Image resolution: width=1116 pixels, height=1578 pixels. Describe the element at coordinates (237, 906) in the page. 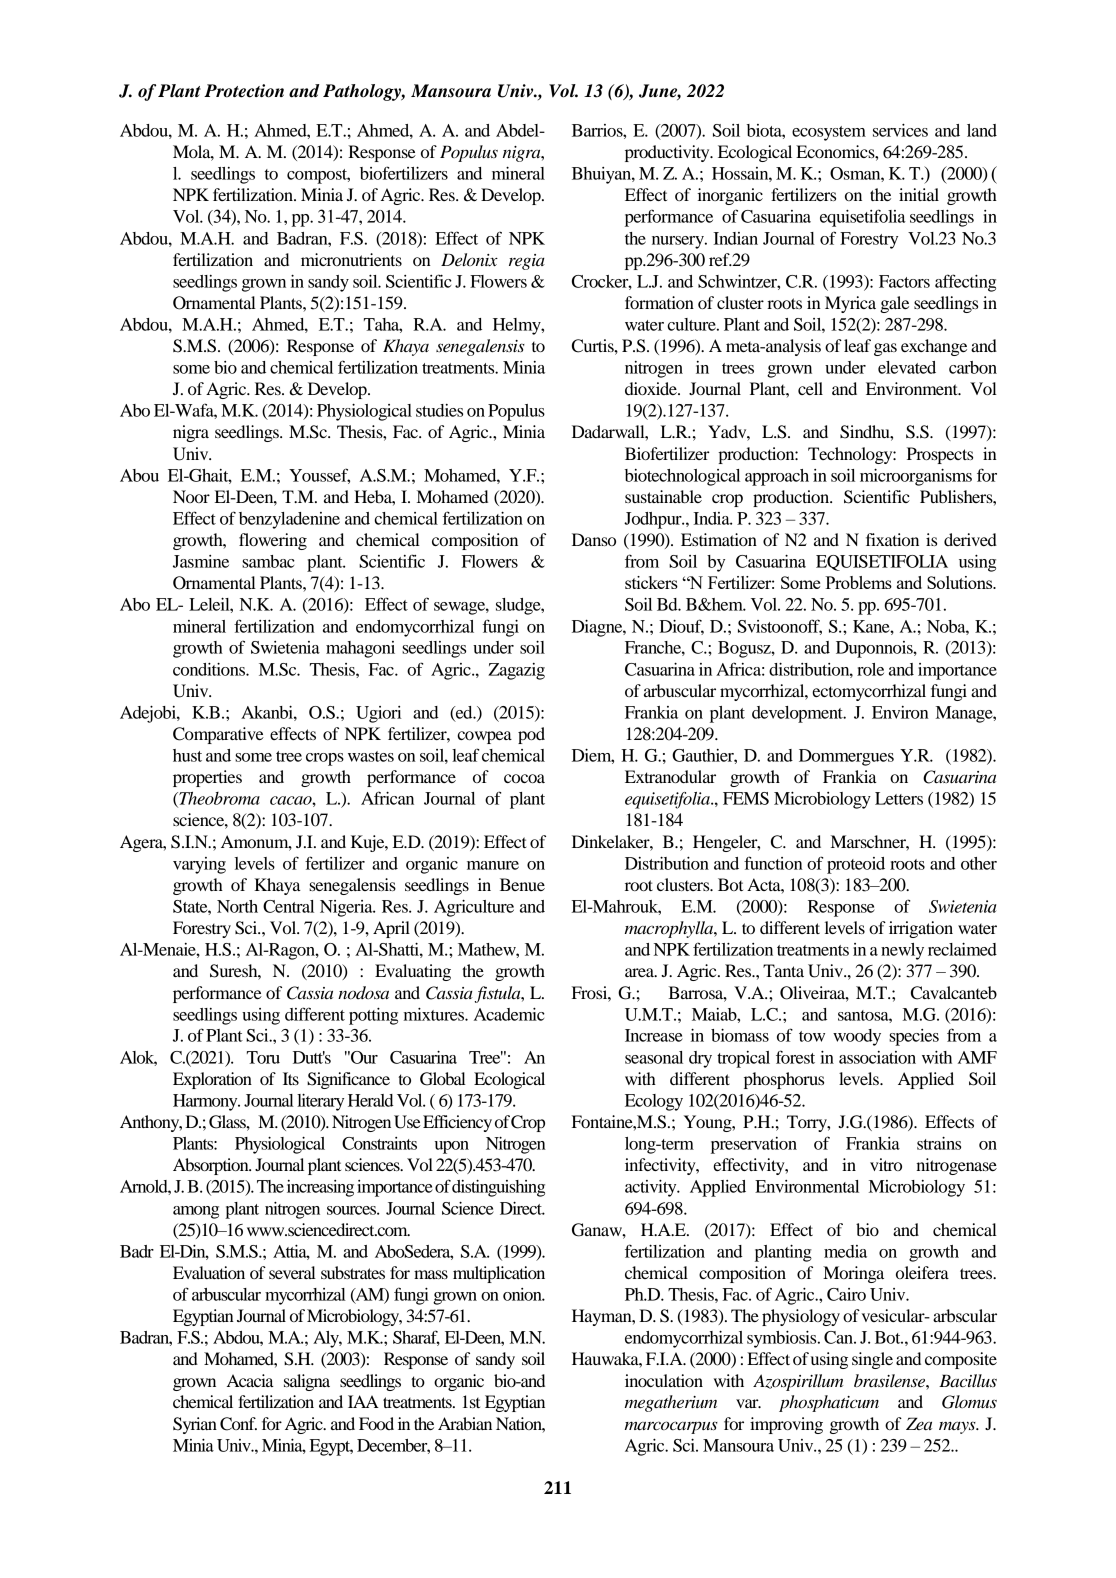

I see `North` at that location.
